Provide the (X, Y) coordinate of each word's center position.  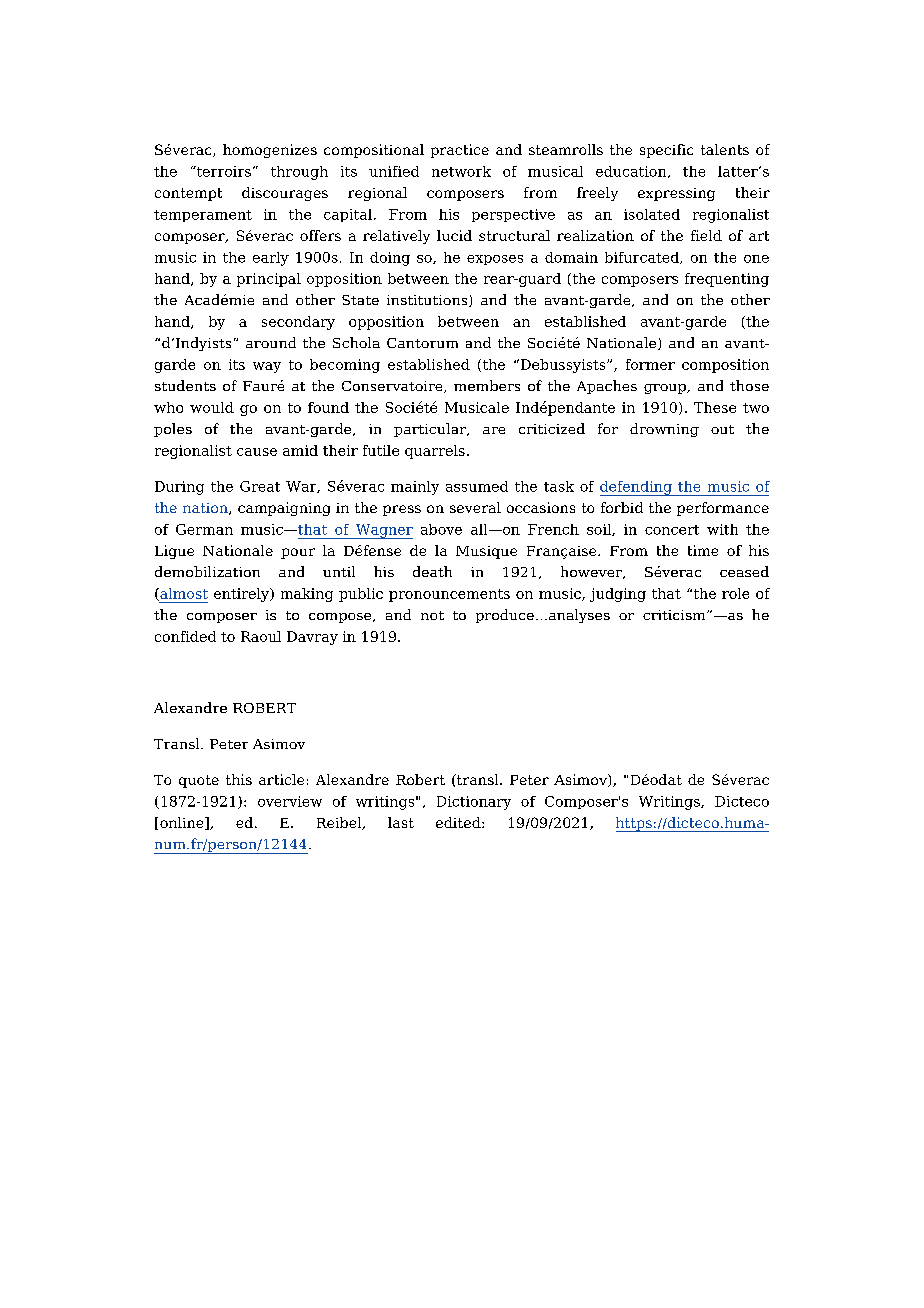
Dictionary (474, 803)
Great (260, 486)
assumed (477, 486)
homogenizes (270, 151)
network (461, 171)
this (239, 779)
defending (637, 488)
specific (666, 151)
